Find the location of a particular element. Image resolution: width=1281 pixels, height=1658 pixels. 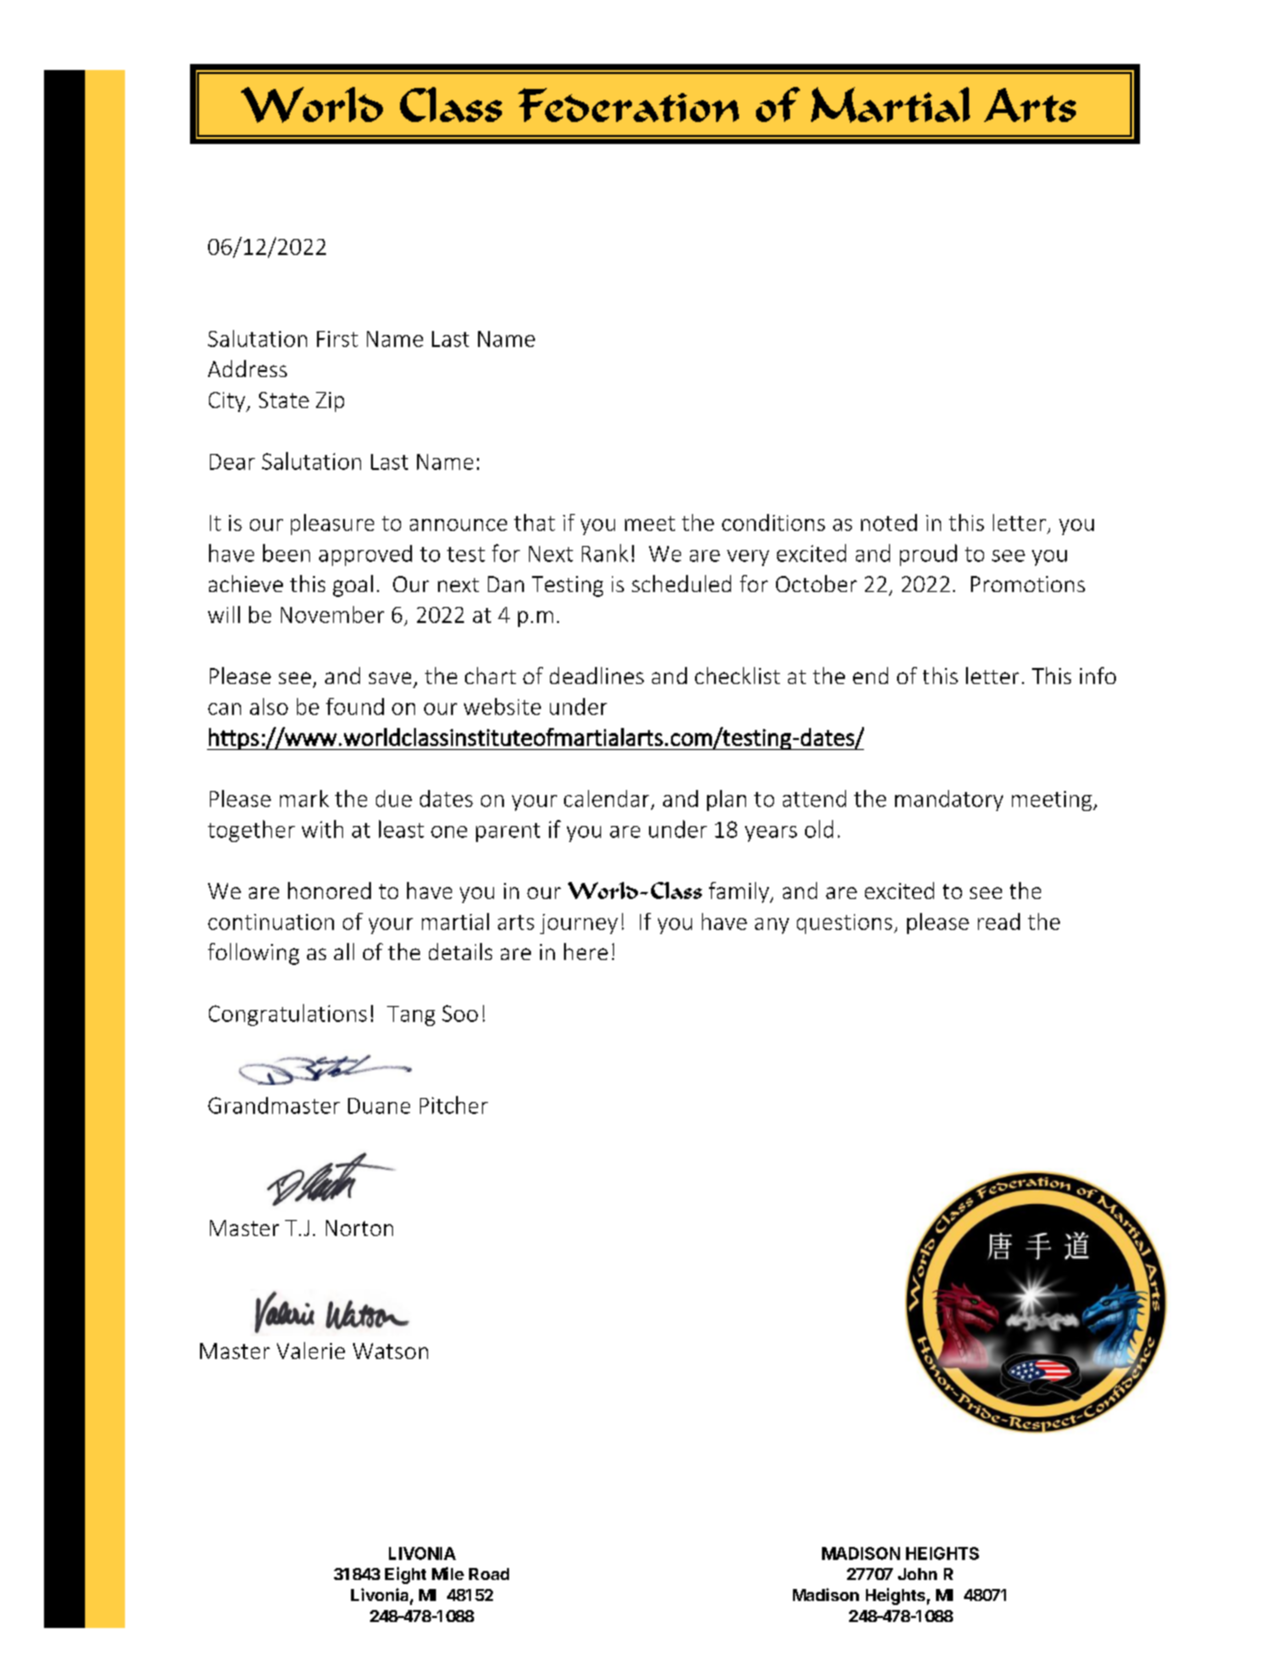

Federation is located at coordinates (628, 105).
